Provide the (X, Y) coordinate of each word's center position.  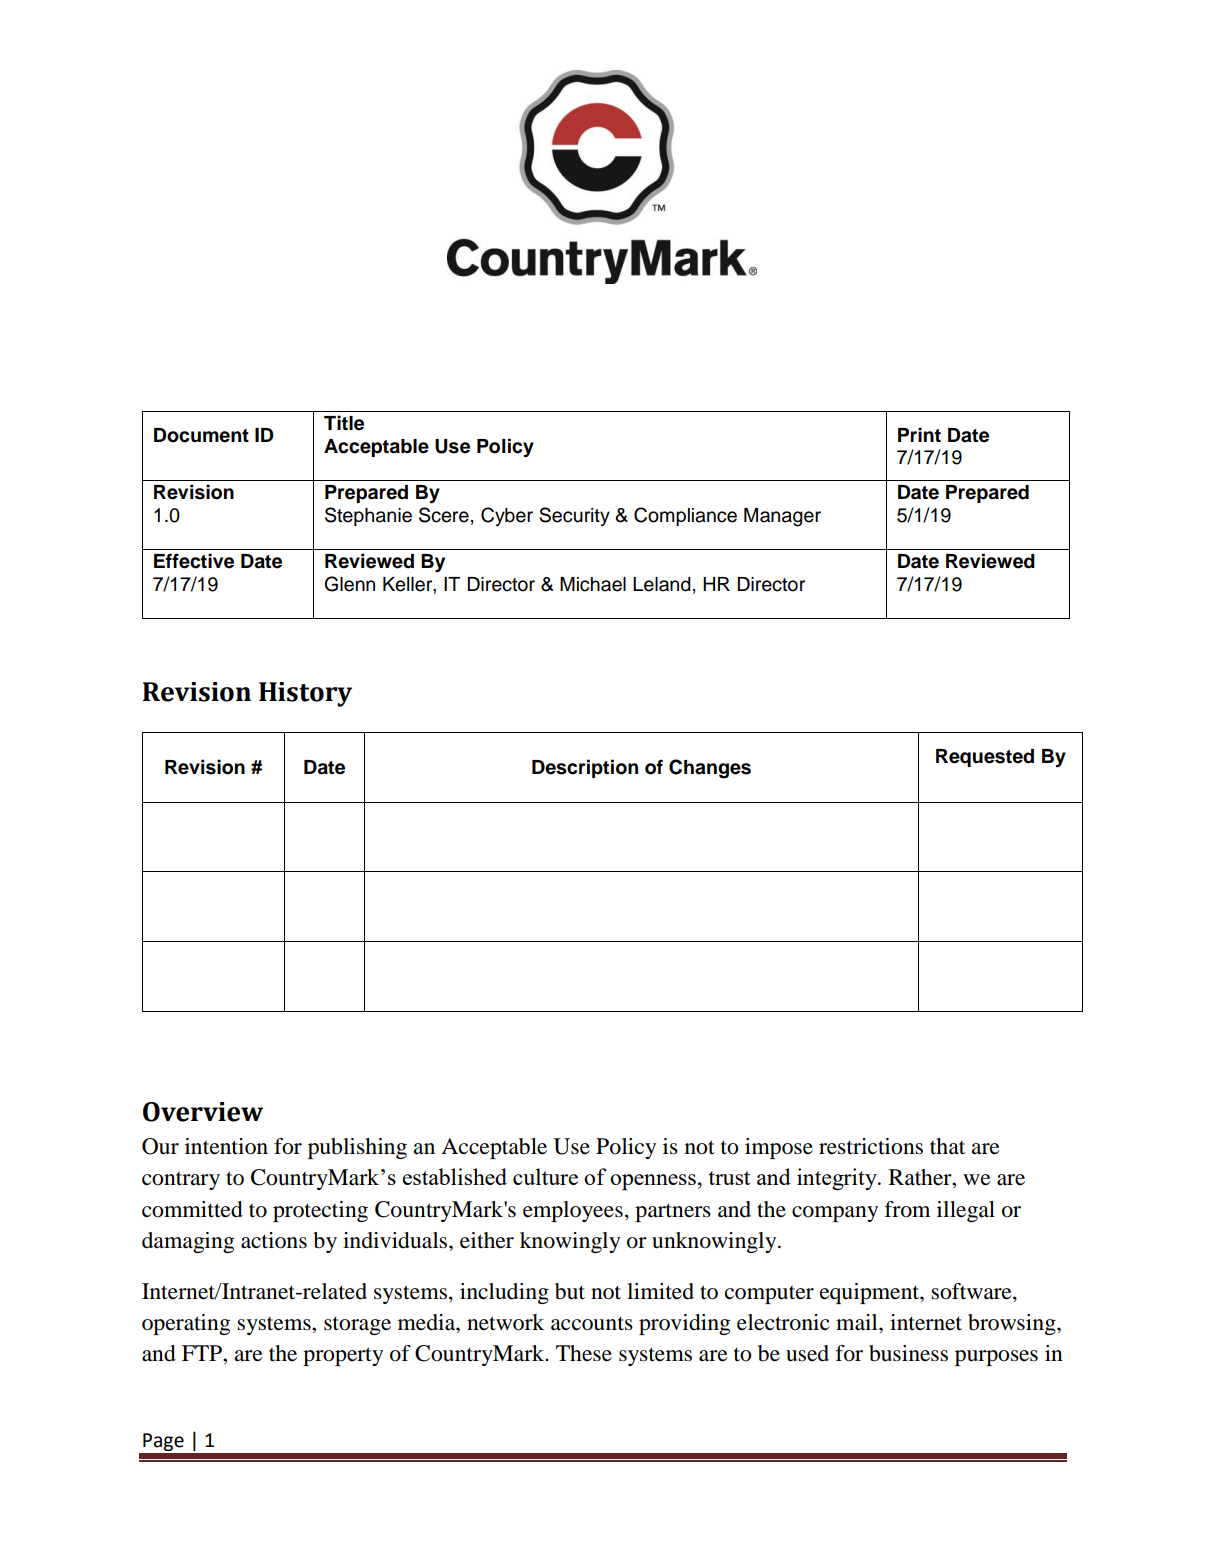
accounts (592, 1323)
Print (919, 434)
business (908, 1353)
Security (574, 516)
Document (201, 435)
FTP (203, 1353)
